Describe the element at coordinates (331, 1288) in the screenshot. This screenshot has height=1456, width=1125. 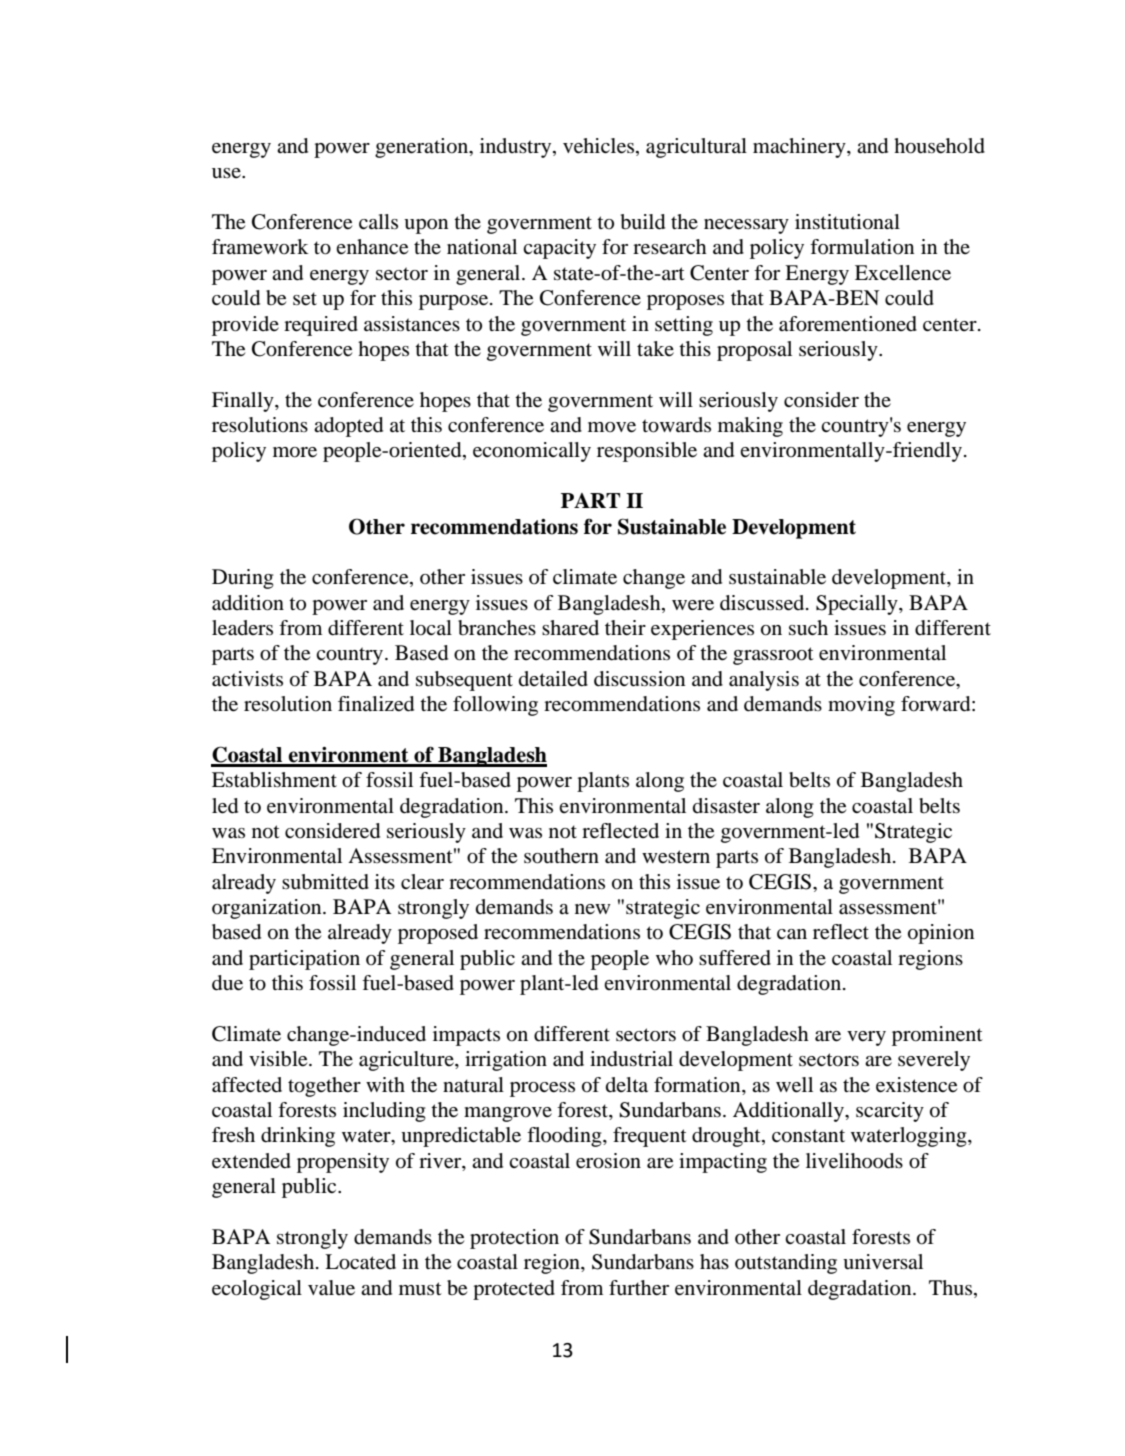
I see `value` at that location.
